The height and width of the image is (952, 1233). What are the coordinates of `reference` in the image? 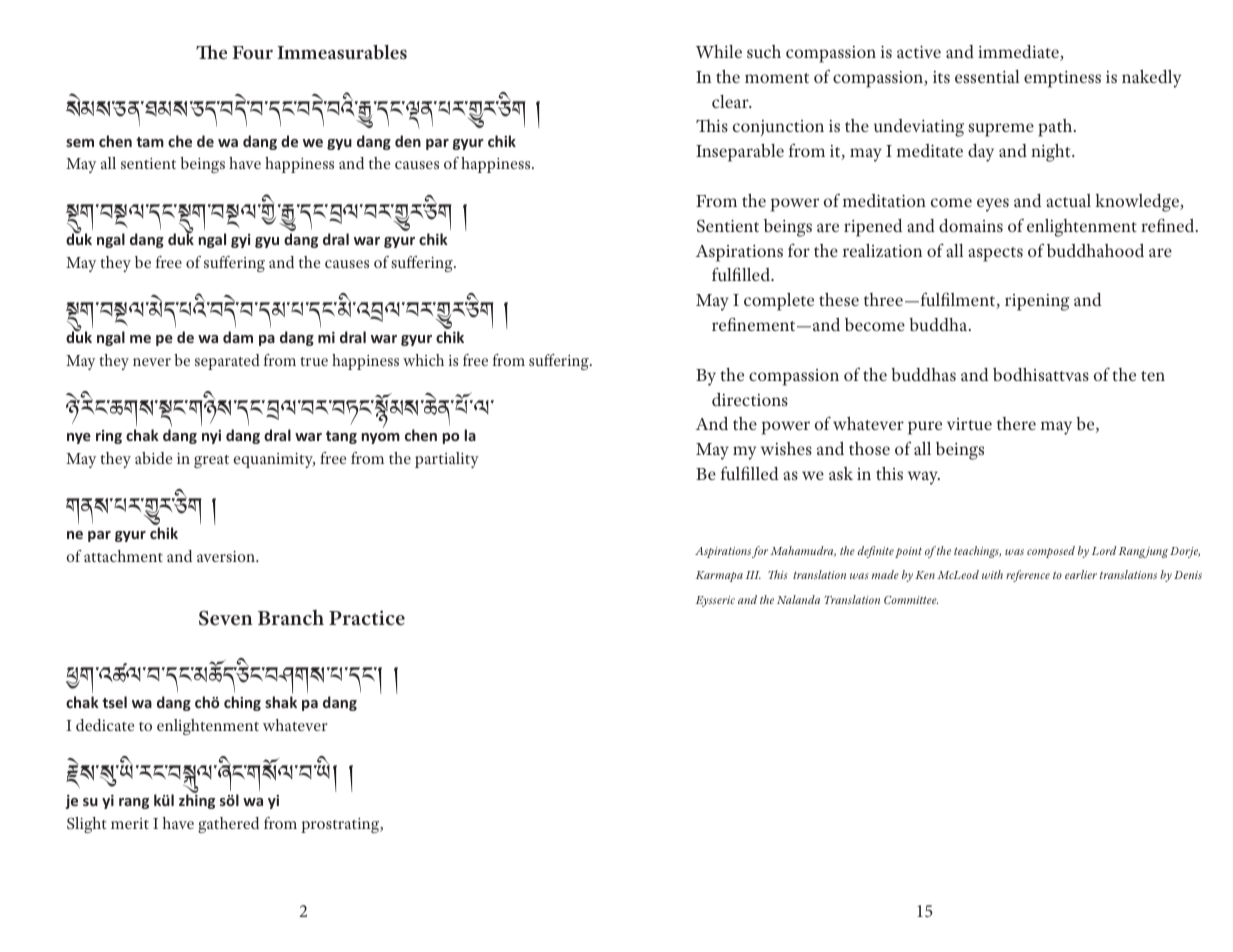 It's located at (1028, 576).
